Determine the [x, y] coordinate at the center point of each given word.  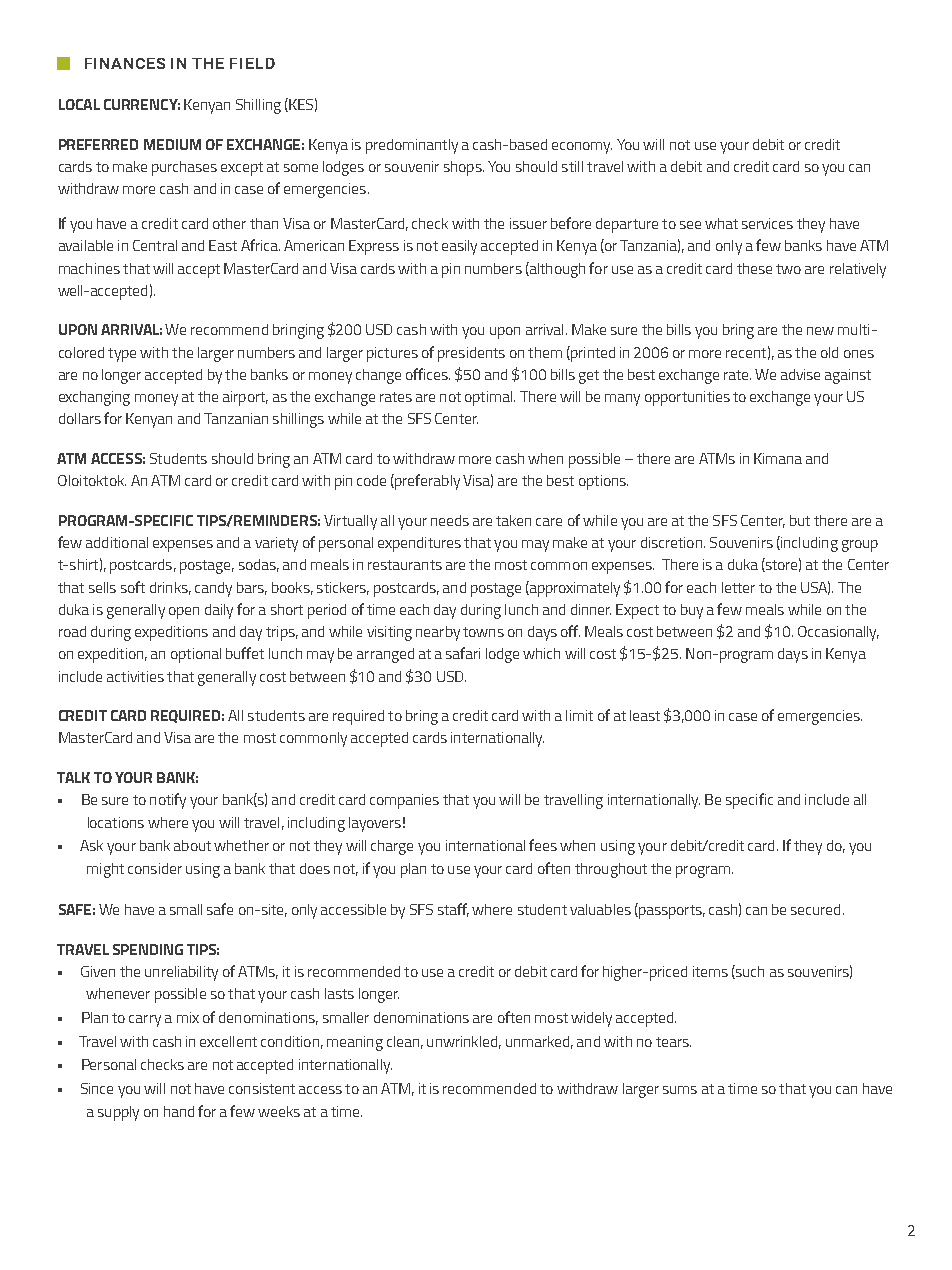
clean [403, 1041]
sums [680, 1090]
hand [179, 1111]
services [767, 223]
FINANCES [125, 63]
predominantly [412, 146]
